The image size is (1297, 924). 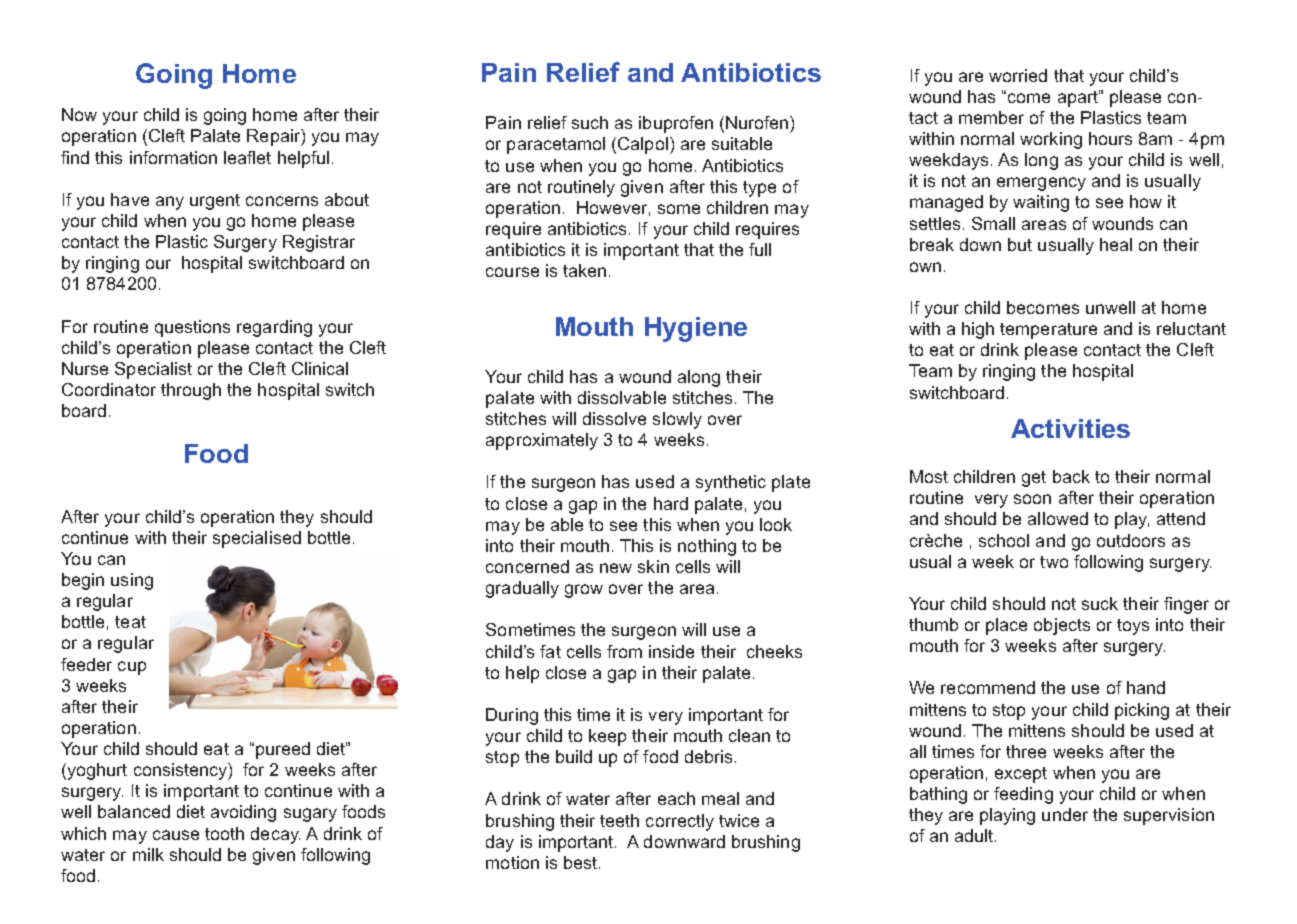 I want to click on through, so click(x=191, y=391).
